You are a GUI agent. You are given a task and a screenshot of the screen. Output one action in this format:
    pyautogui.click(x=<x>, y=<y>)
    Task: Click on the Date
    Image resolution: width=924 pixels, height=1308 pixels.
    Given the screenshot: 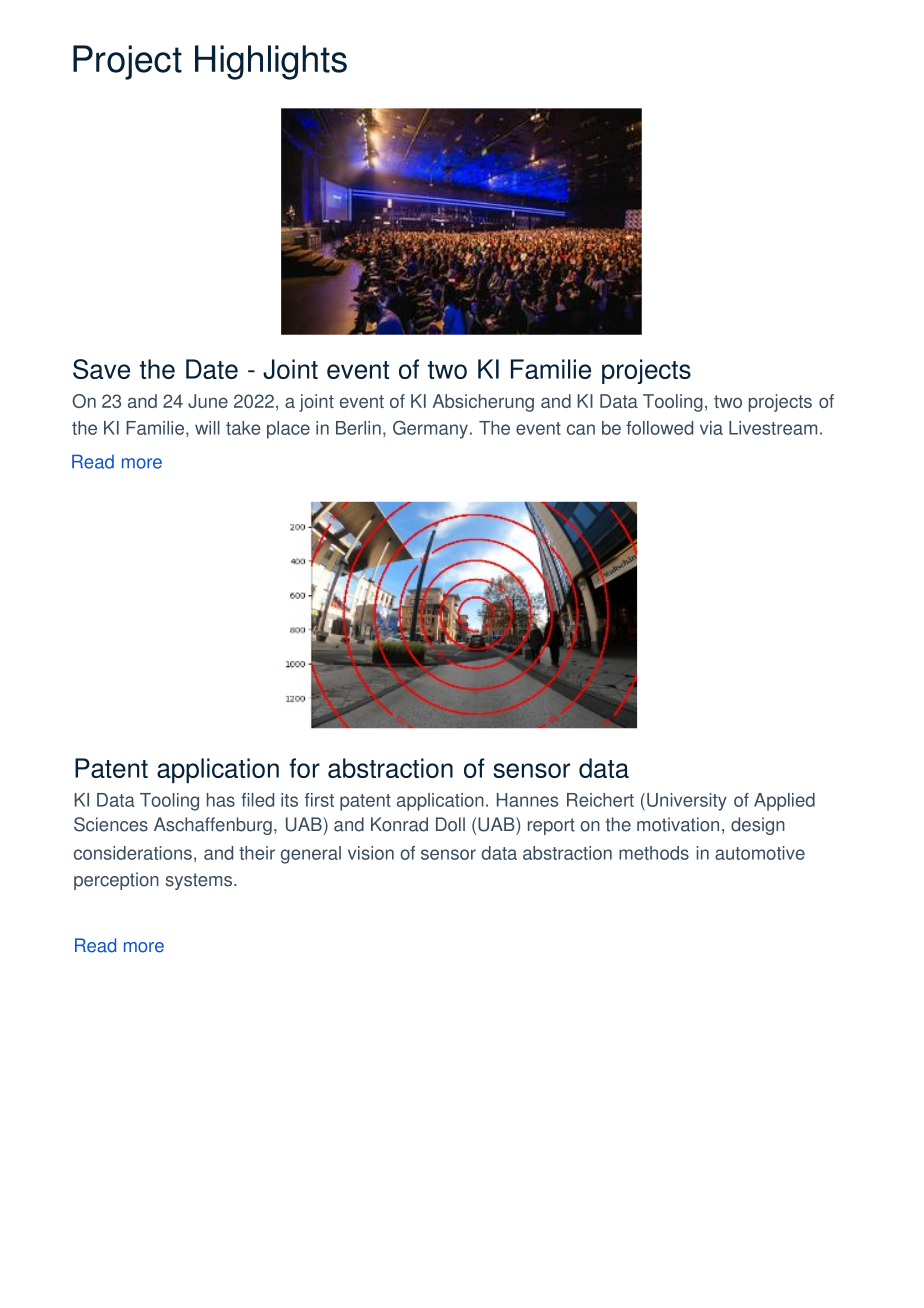 What is the action you would take?
    pyautogui.click(x=212, y=369)
